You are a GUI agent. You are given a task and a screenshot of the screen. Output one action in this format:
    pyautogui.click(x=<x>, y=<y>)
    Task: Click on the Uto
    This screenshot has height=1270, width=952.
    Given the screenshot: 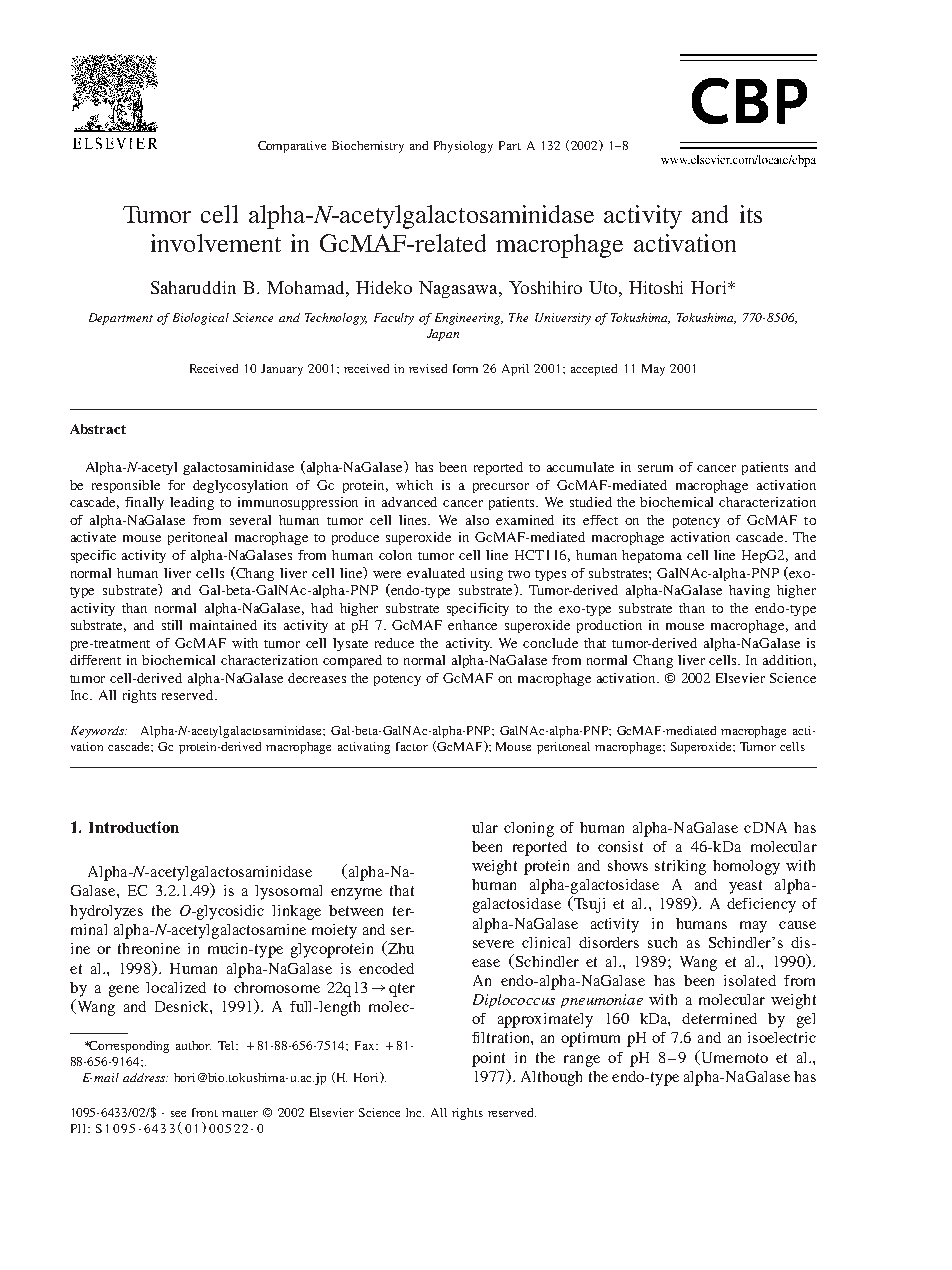 What is the action you would take?
    pyautogui.click(x=604, y=287)
